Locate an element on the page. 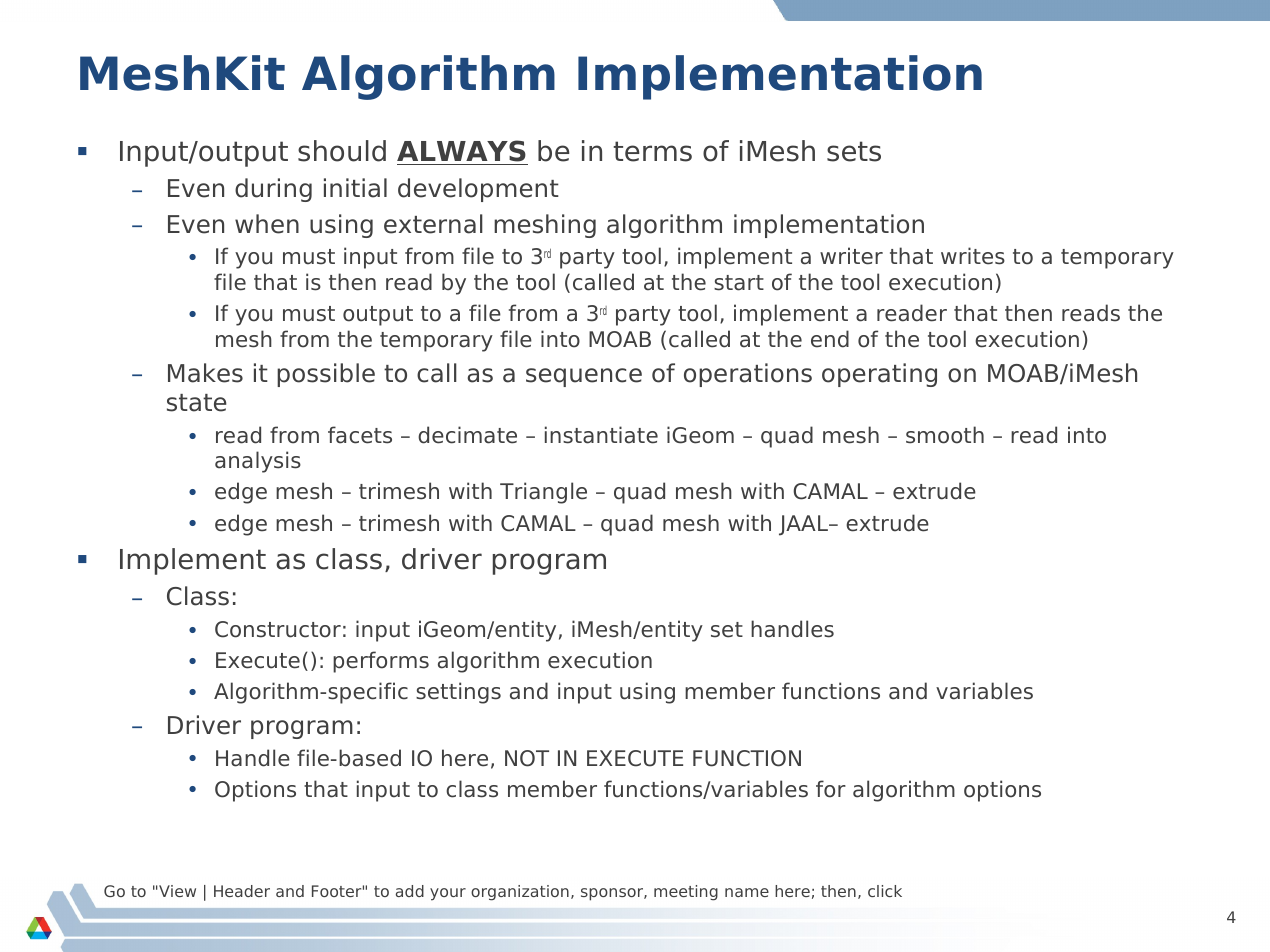  operating is located at coordinates (879, 375).
